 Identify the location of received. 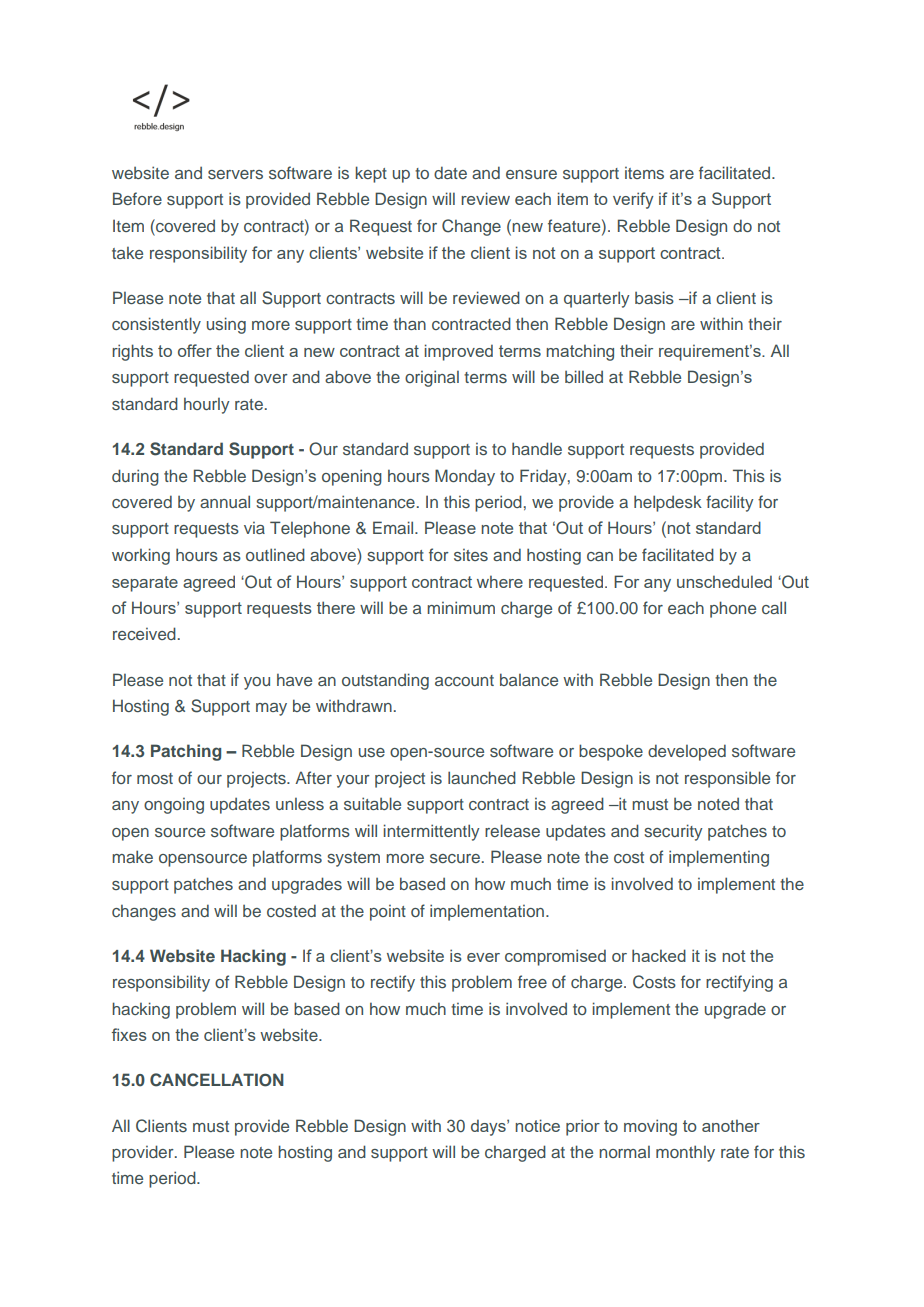
(144, 633).
